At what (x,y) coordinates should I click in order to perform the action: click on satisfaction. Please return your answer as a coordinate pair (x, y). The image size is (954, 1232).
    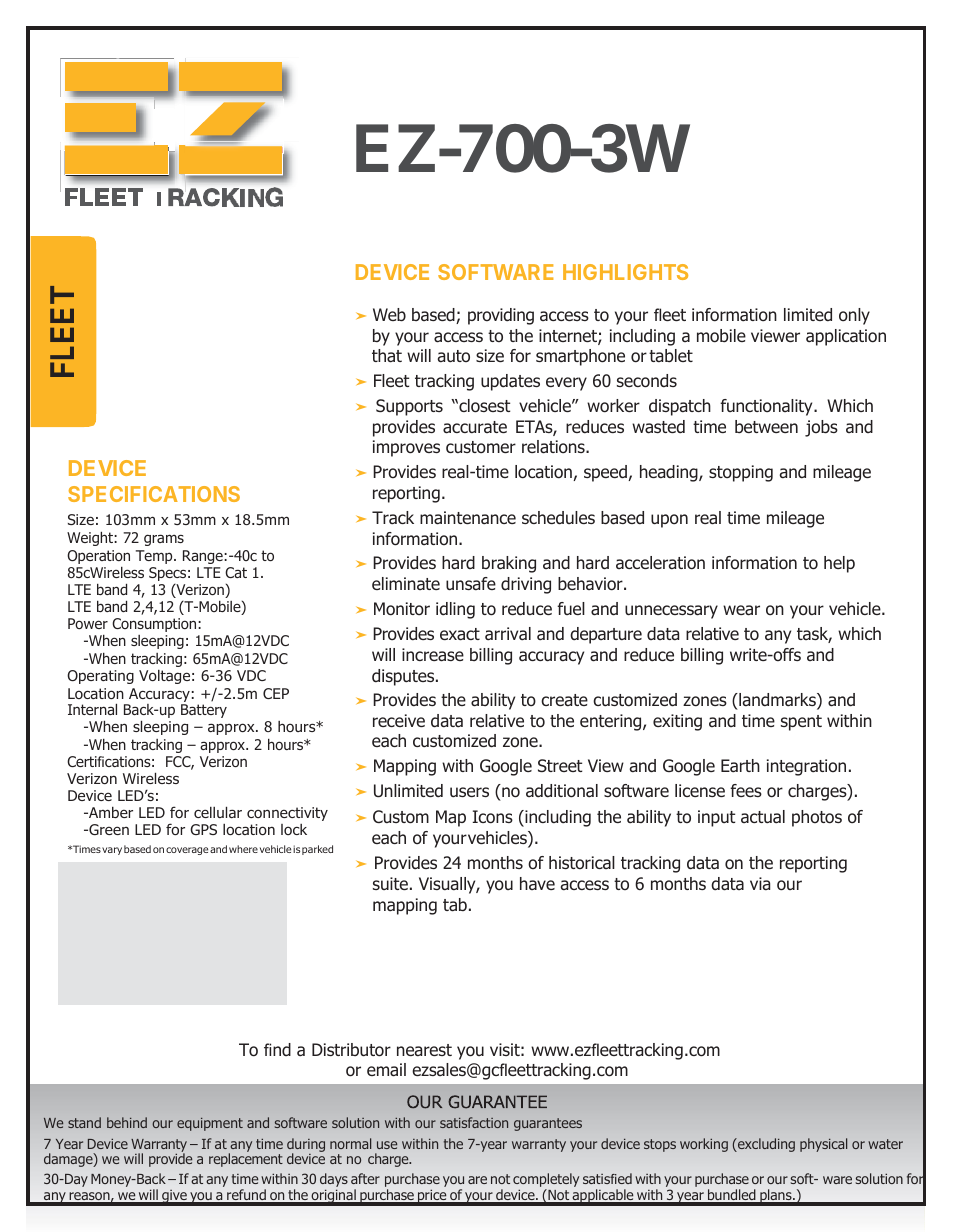
    Looking at the image, I should click on (474, 1122).
